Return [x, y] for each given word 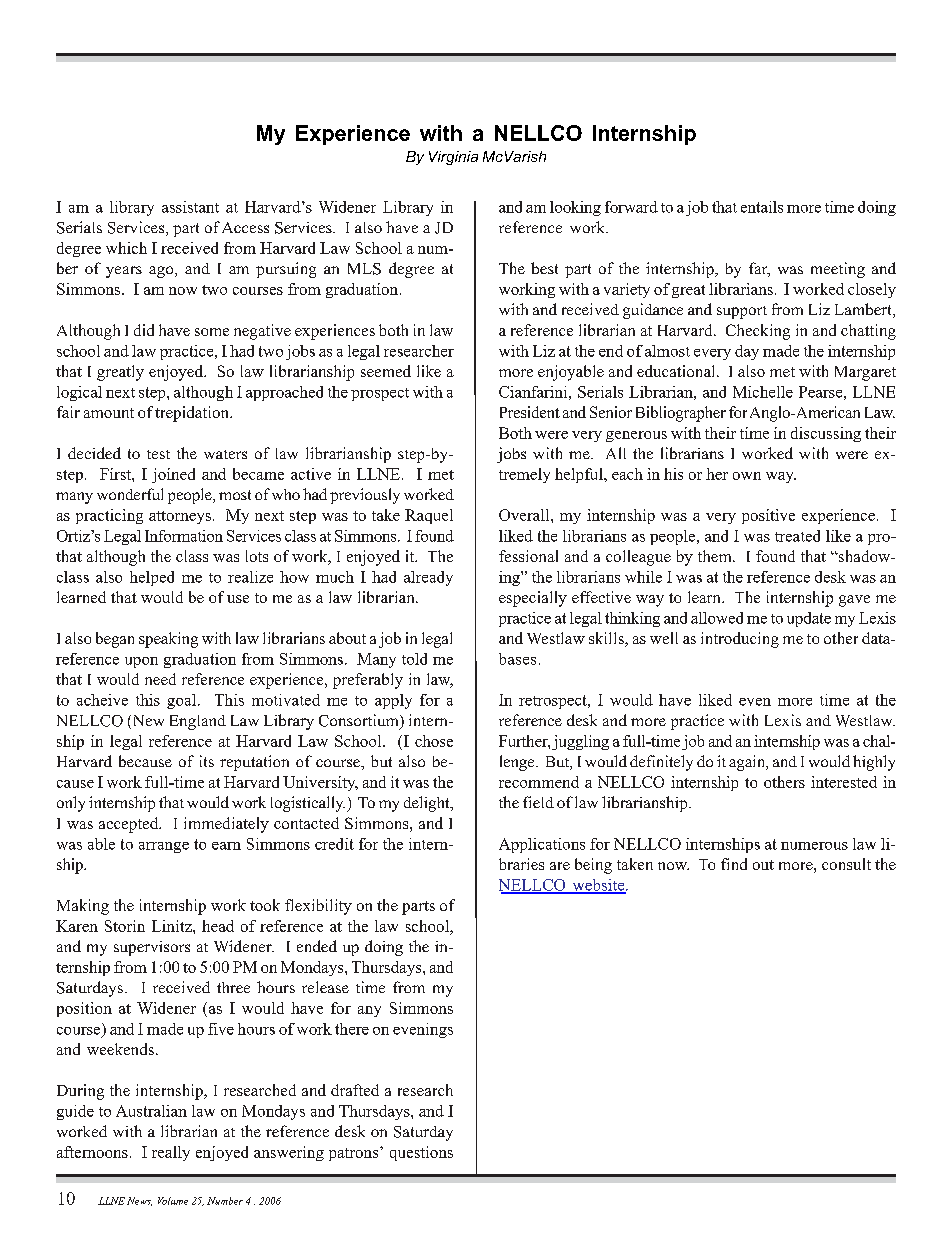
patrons [355, 1154]
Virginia [453, 158]
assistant [190, 207]
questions [421, 1153]
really [171, 1153]
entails [762, 207]
